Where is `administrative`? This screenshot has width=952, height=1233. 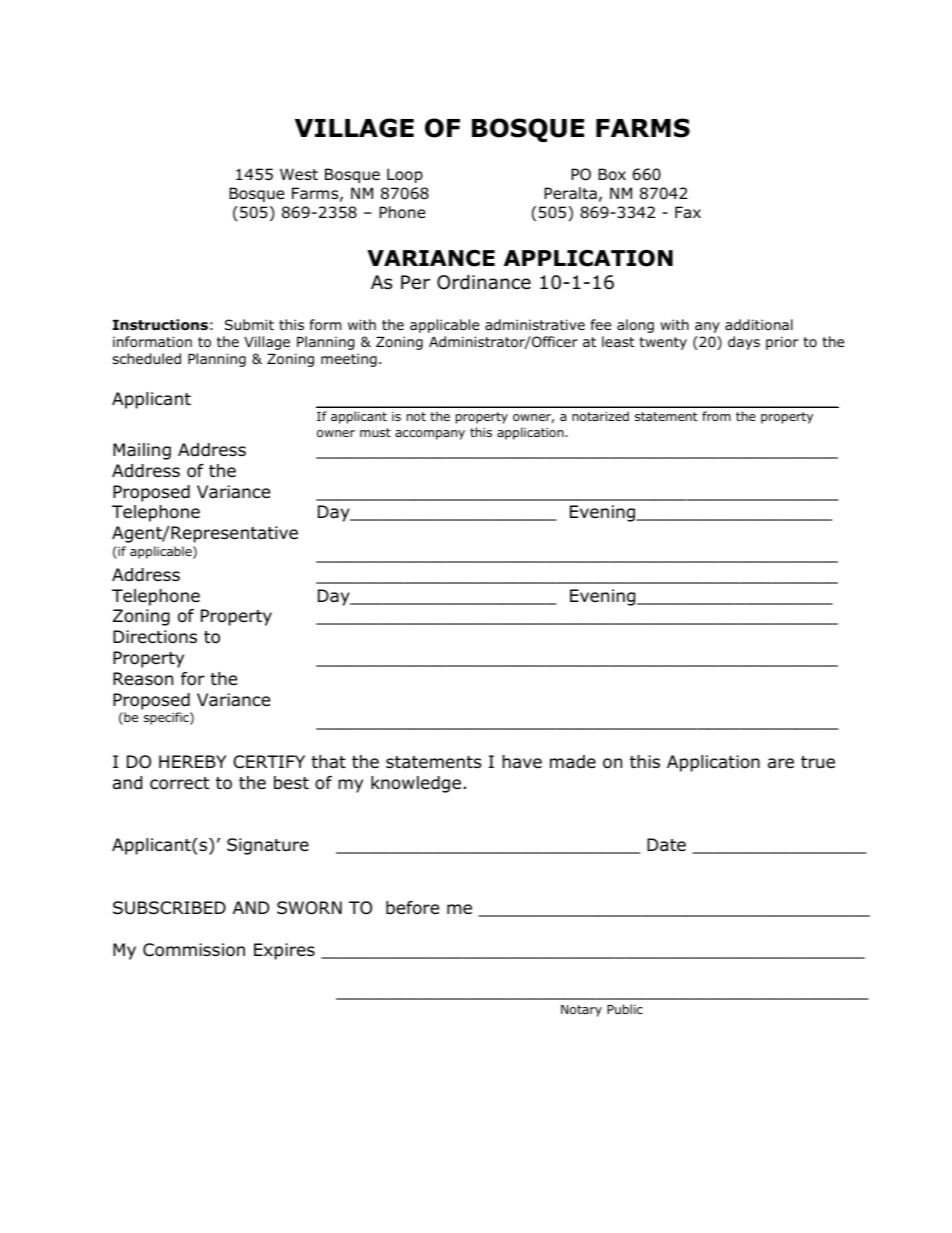
administrative is located at coordinates (535, 324).
